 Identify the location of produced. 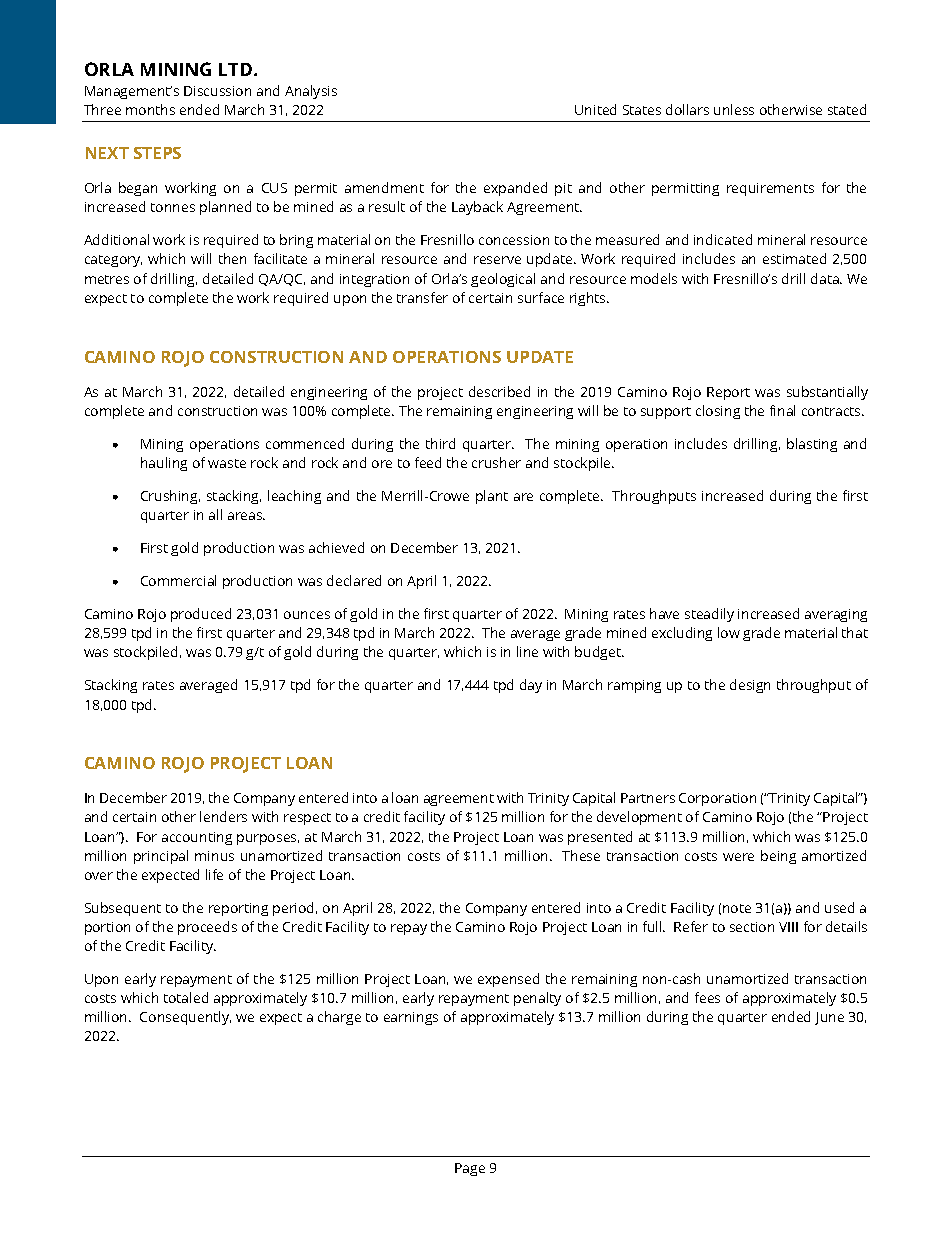
(201, 615).
